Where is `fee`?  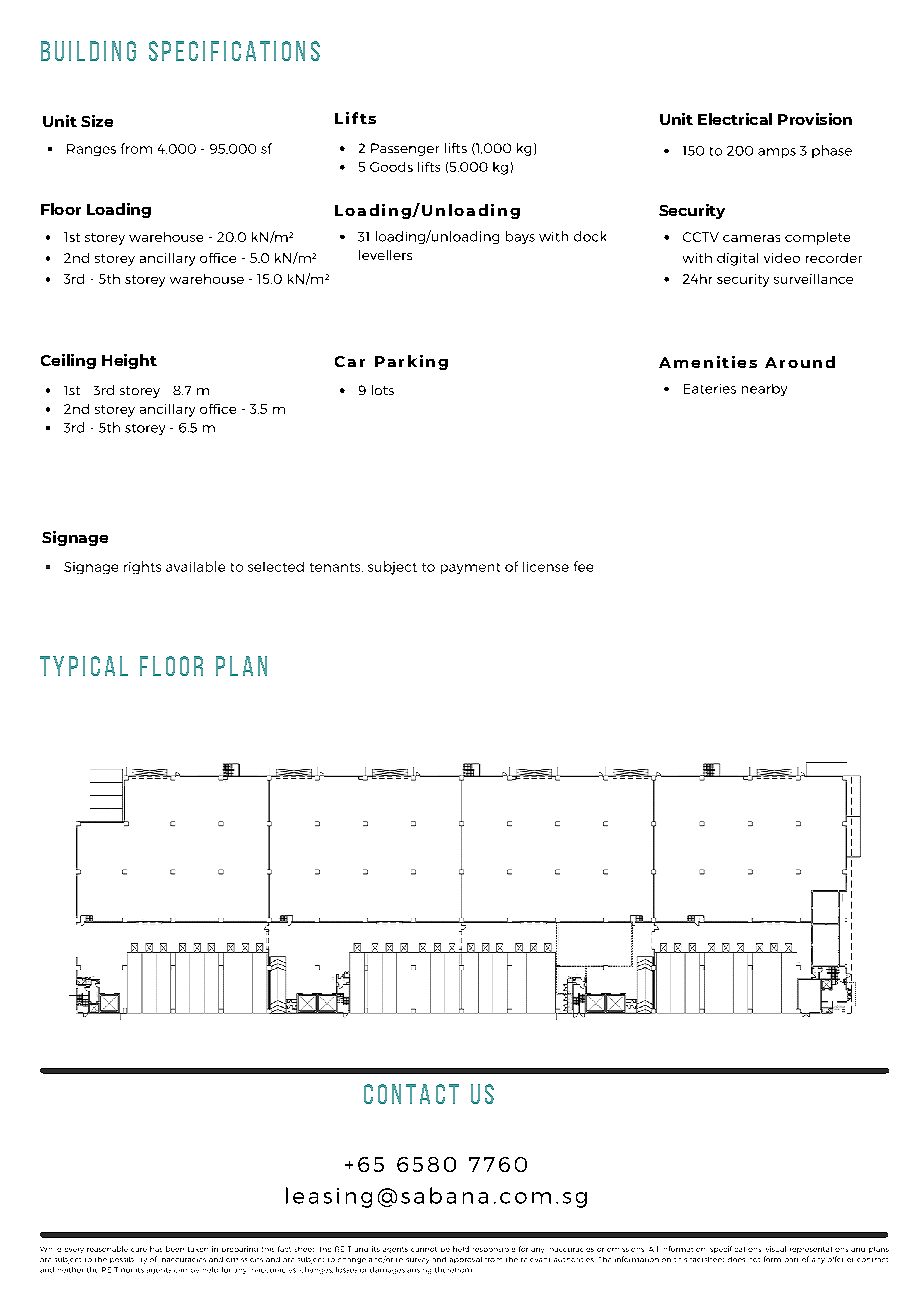 fee is located at coordinates (583, 566).
